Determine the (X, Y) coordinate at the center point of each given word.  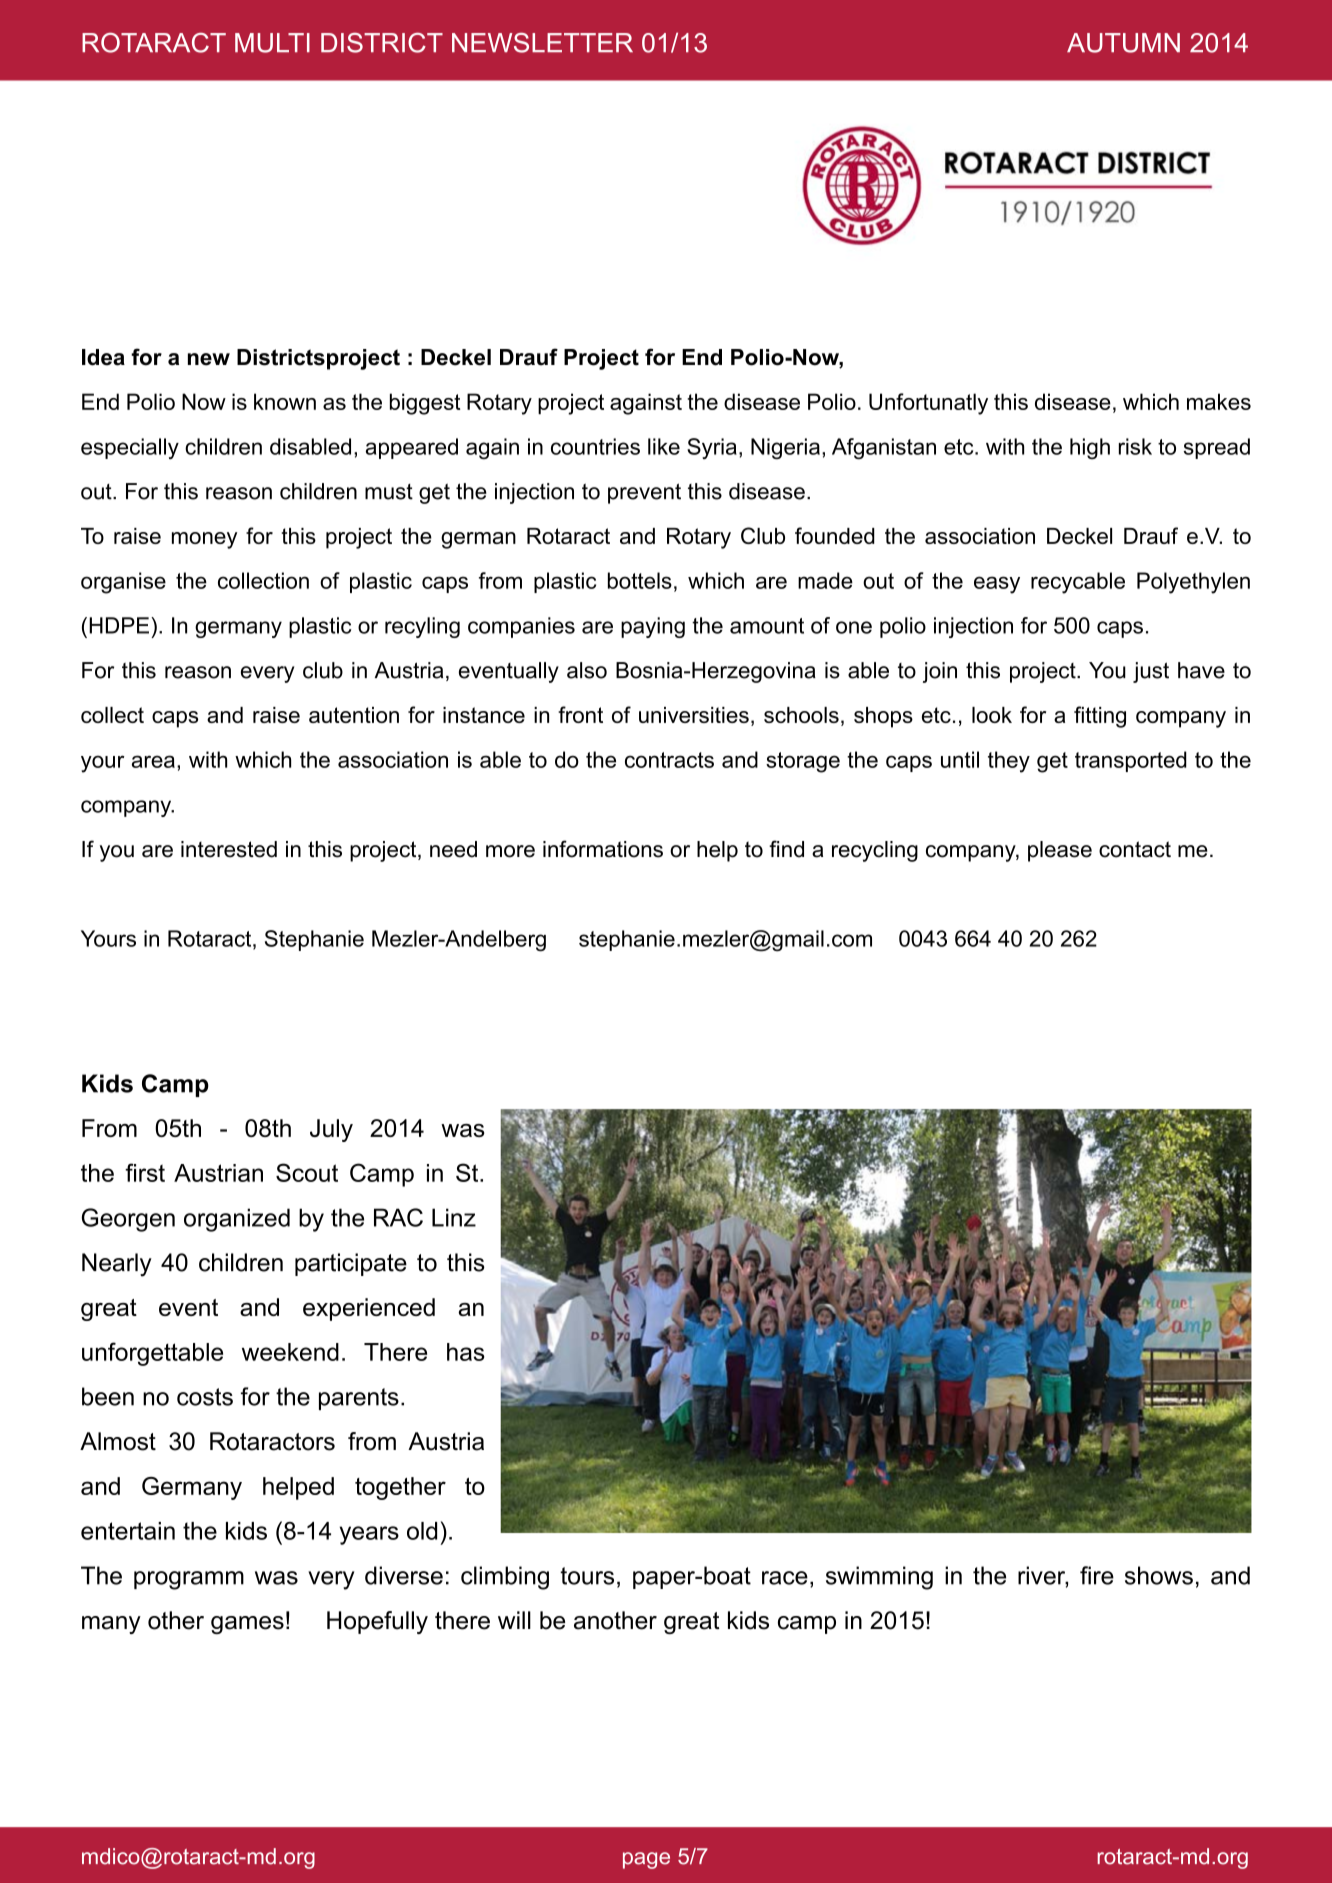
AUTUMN (1123, 43)
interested (229, 849)
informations (603, 849)
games (247, 1625)
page (646, 1860)
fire (1097, 1575)
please (1060, 851)
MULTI (272, 43)
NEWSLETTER (542, 43)
